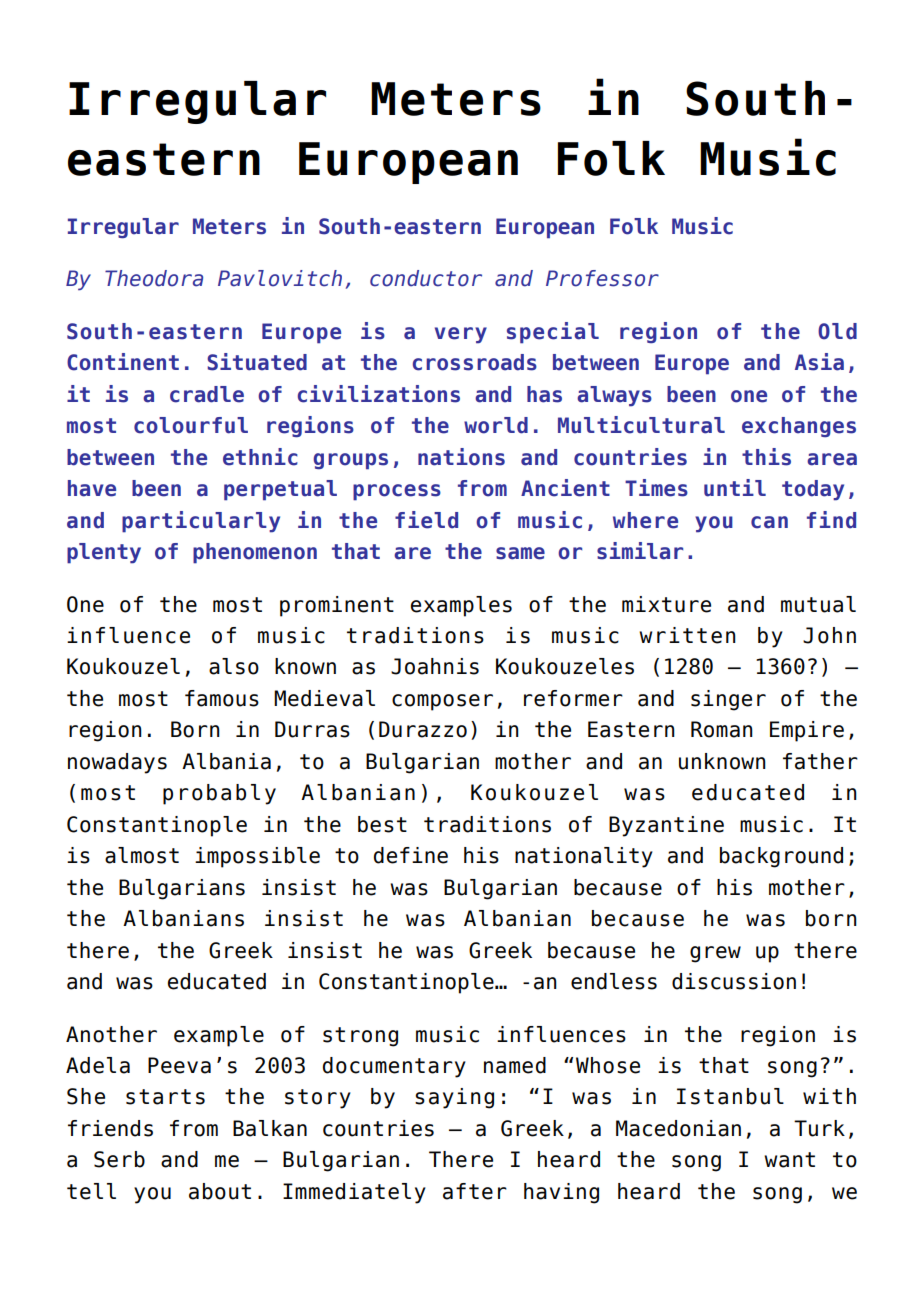  What do you see at coordinates (614, 981) in the page?
I see `endless` at bounding box center [614, 981].
